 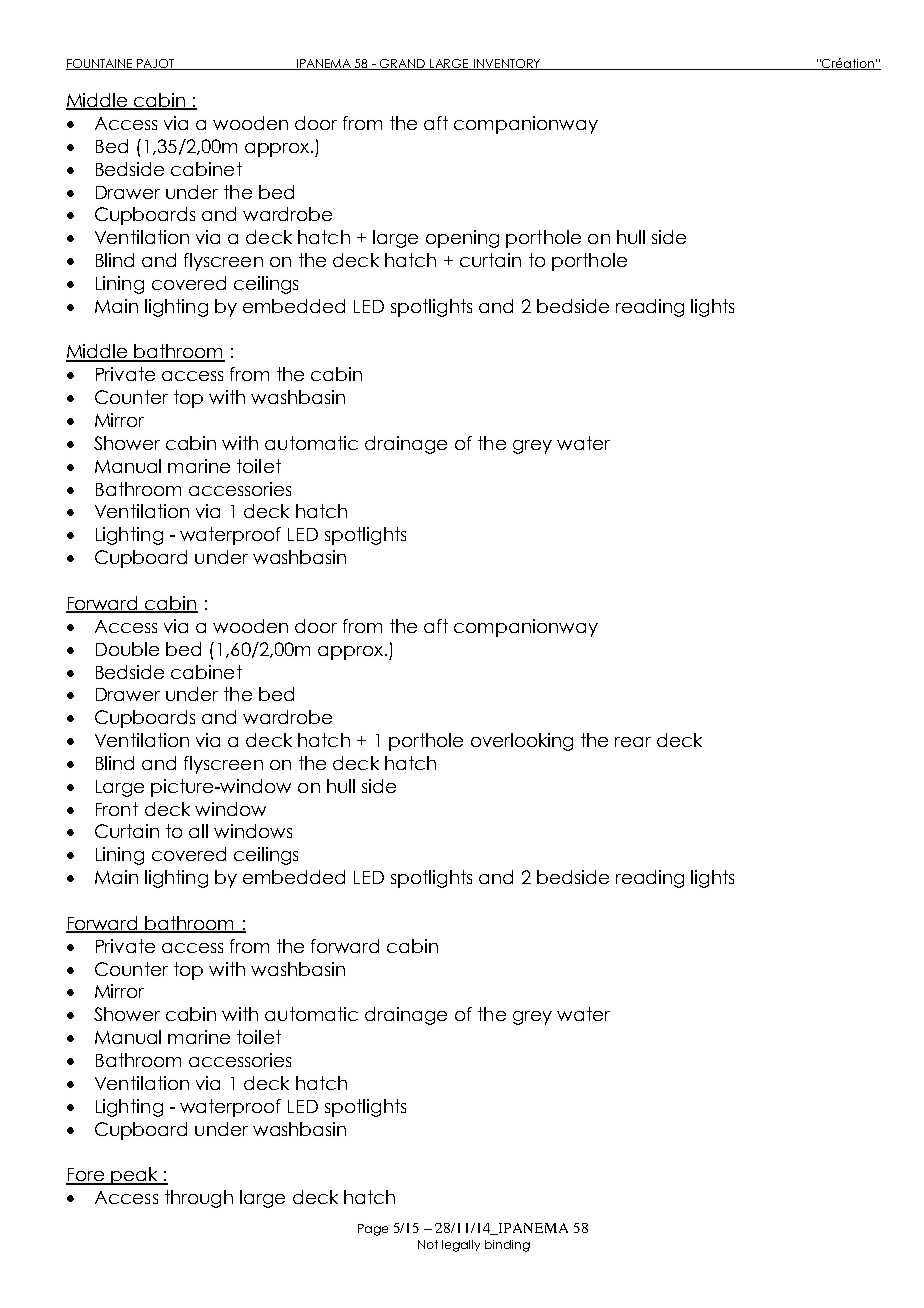 I want to click on Front, so click(x=117, y=809).
